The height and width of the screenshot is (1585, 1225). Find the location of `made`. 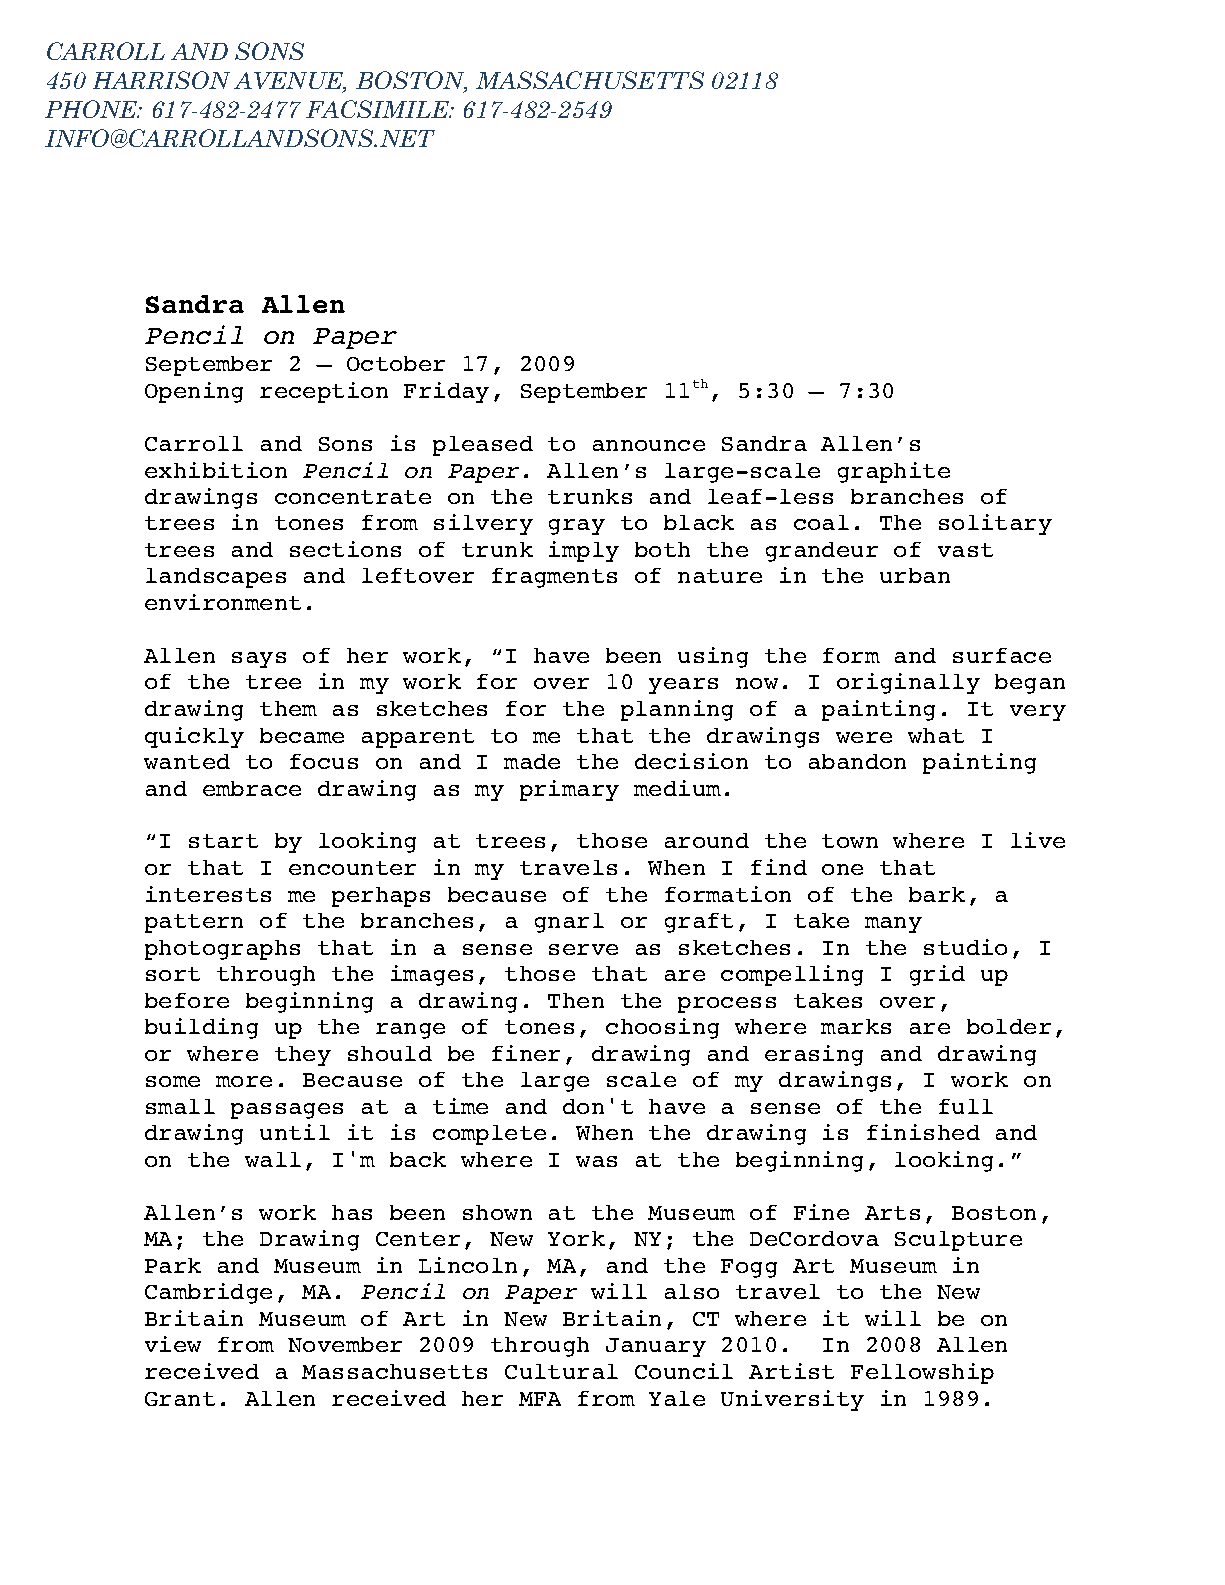

made is located at coordinates (532, 761).
